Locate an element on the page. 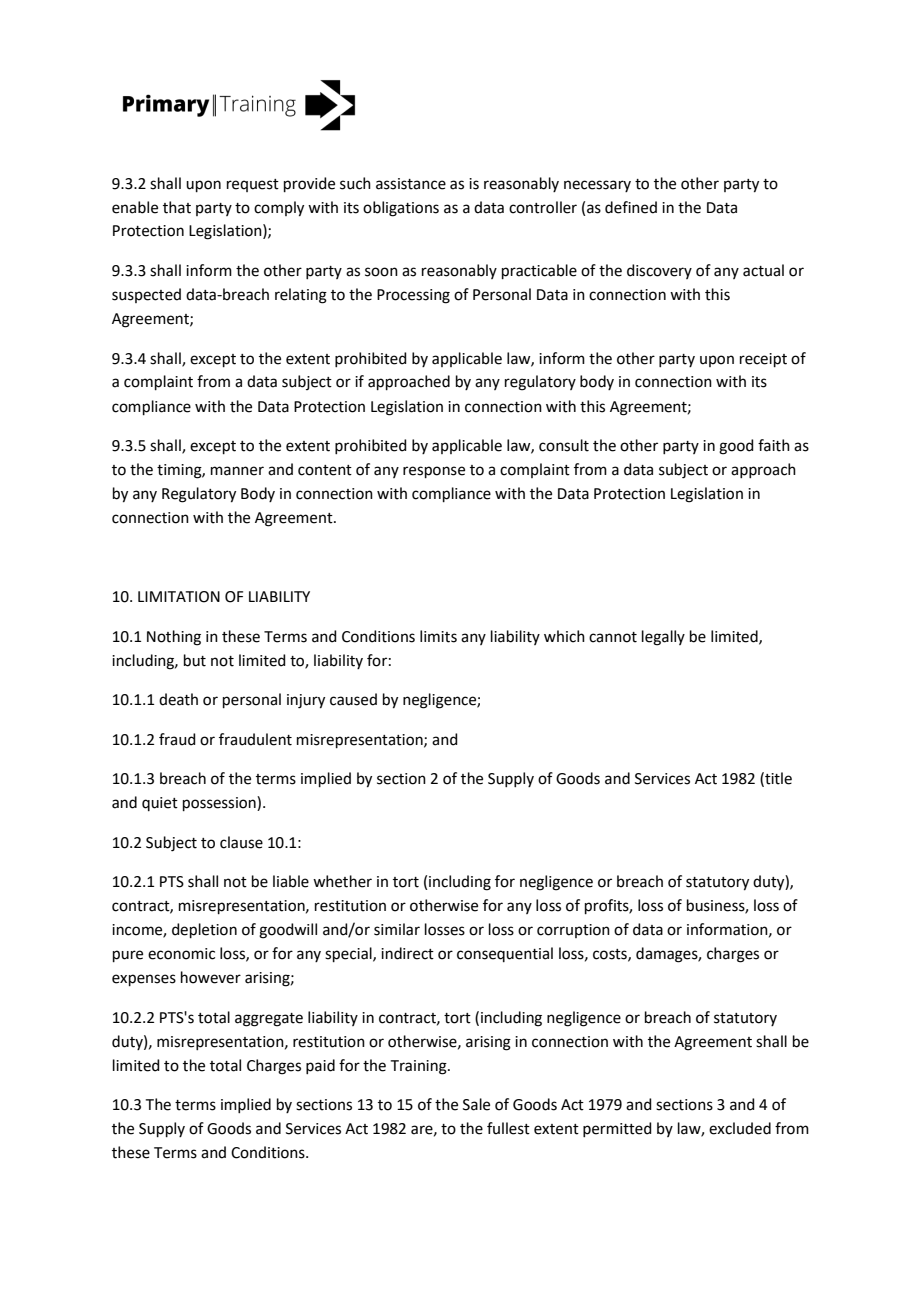 The height and width of the document is (1308, 924). legally is located at coordinates (663, 638).
